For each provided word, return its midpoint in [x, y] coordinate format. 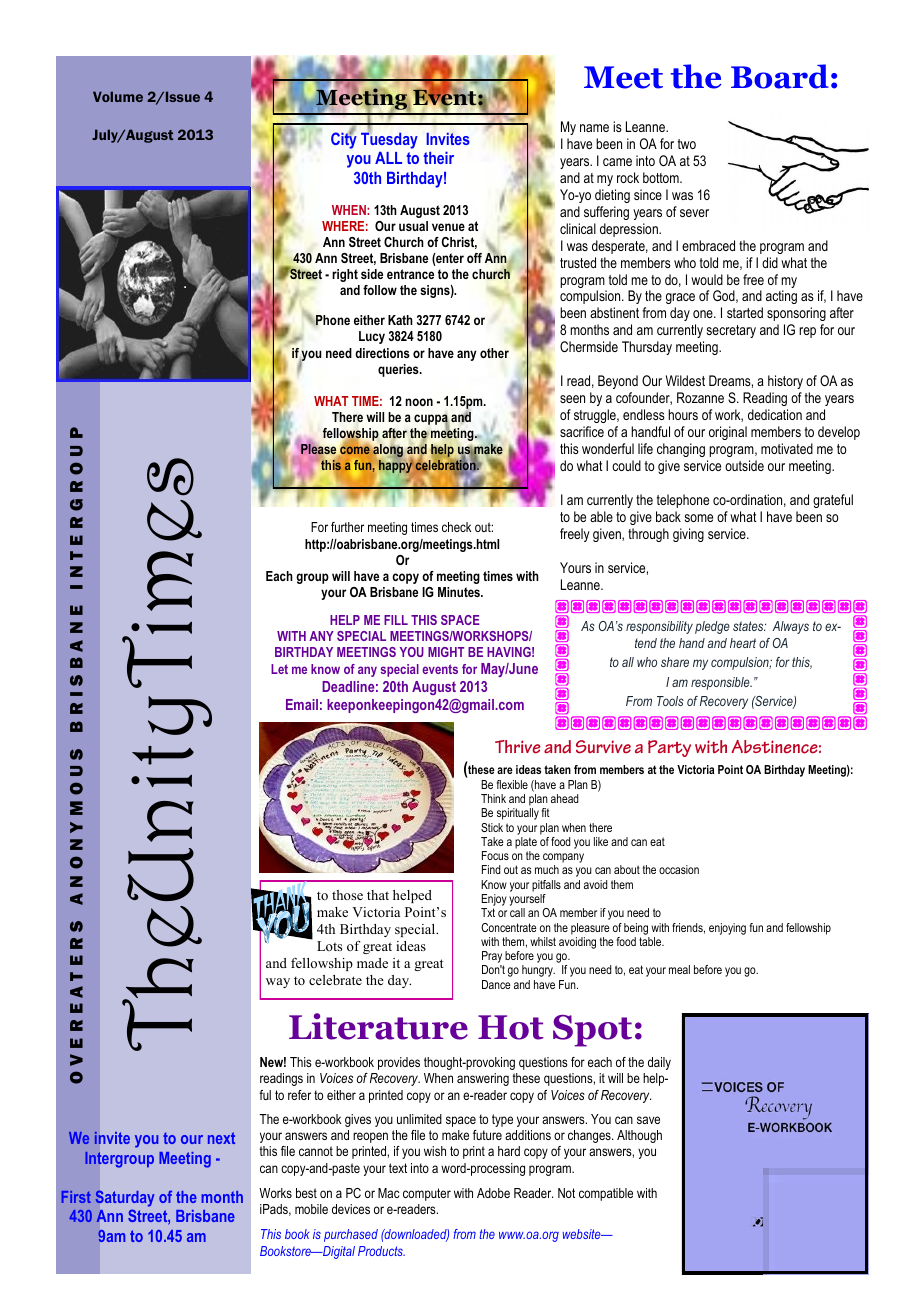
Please [318, 448]
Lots [329, 946]
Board [780, 76]
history [785, 382]
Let [279, 669]
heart [743, 643]
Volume [118, 96]
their [438, 157]
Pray [493, 958]
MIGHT [446, 652]
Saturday [124, 1198]
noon [419, 402]
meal [679, 969]
